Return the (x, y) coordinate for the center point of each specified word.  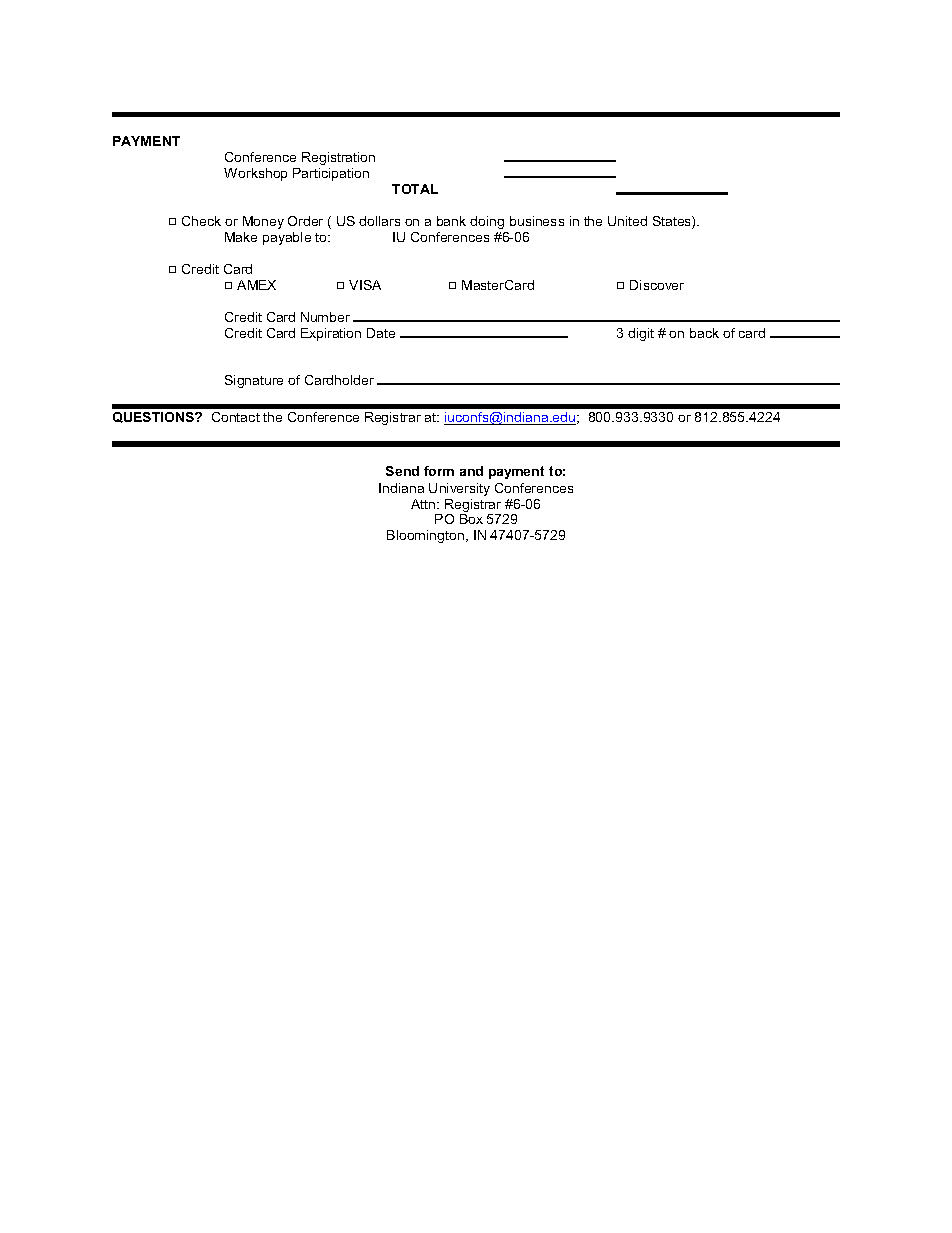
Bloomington (425, 536)
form (439, 471)
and (471, 471)
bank (451, 221)
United (627, 221)
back (704, 333)
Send (402, 471)
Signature (254, 381)
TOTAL (415, 189)
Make (241, 237)
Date (381, 333)
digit (641, 334)
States (673, 222)
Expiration (331, 334)
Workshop (255, 174)
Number (325, 317)
